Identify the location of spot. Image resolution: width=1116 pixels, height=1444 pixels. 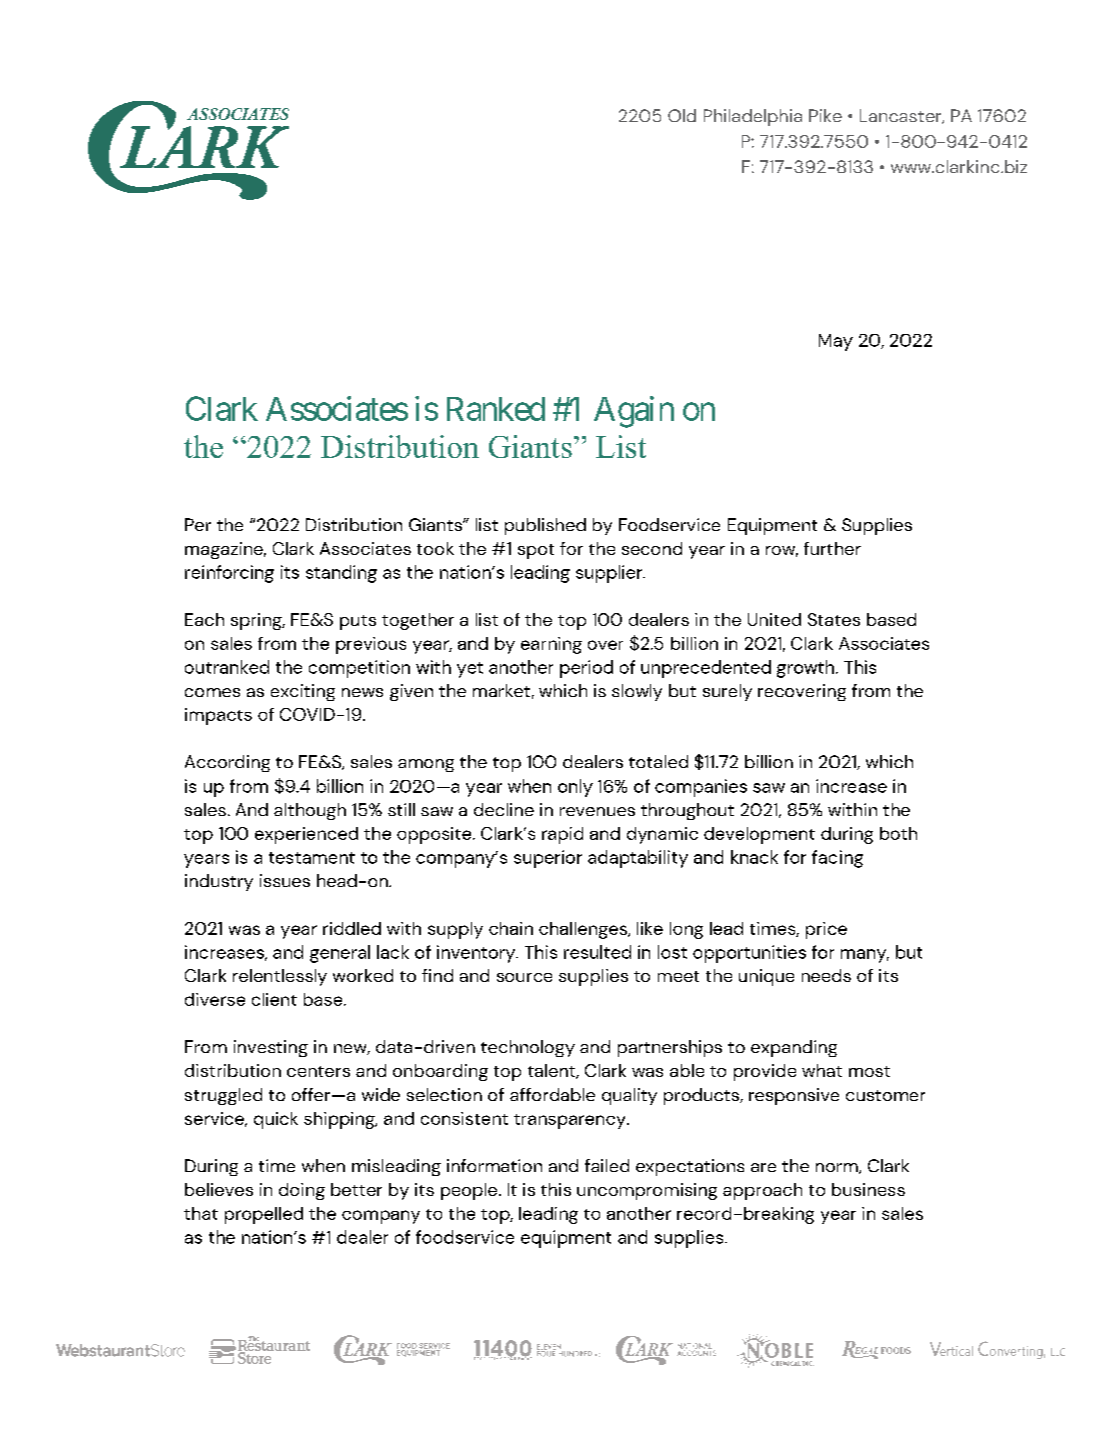
(536, 551).
